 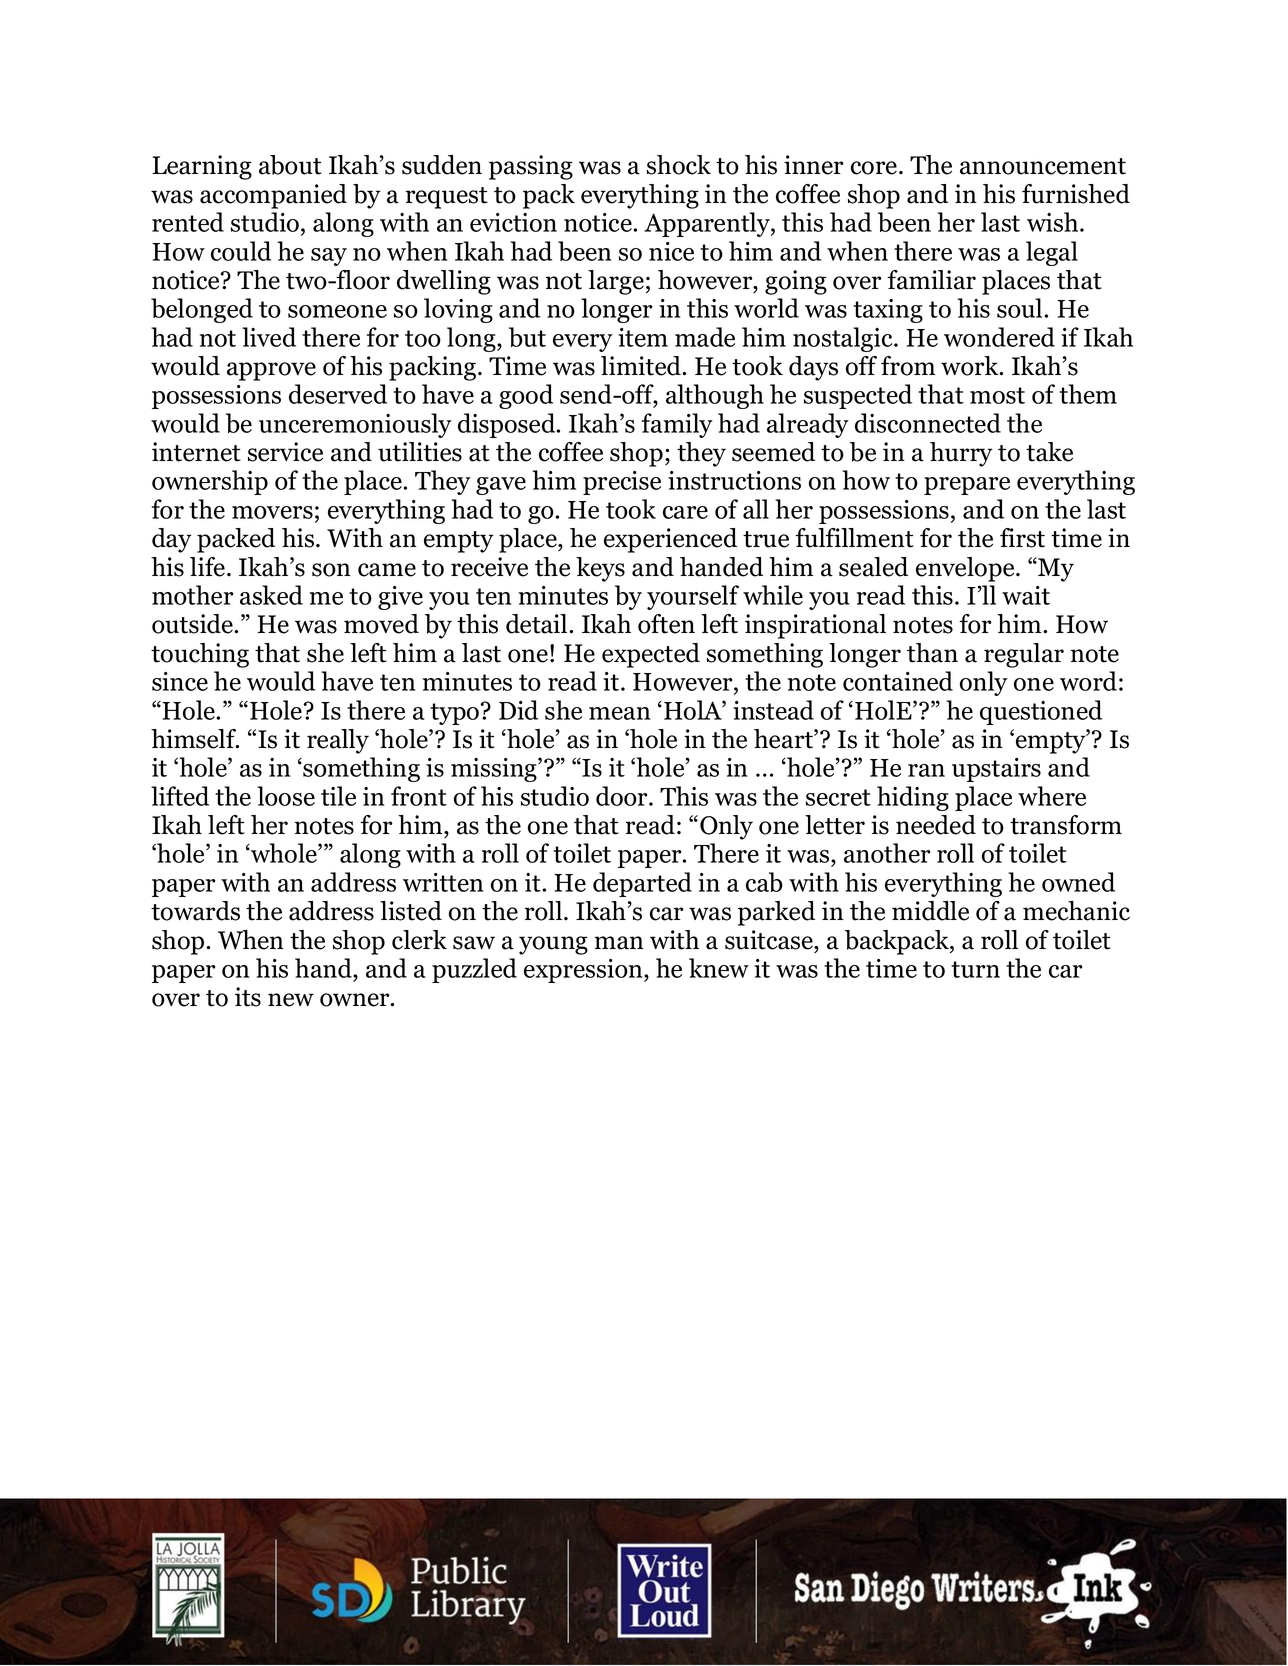 I want to click on accompanied, so click(x=273, y=196).
